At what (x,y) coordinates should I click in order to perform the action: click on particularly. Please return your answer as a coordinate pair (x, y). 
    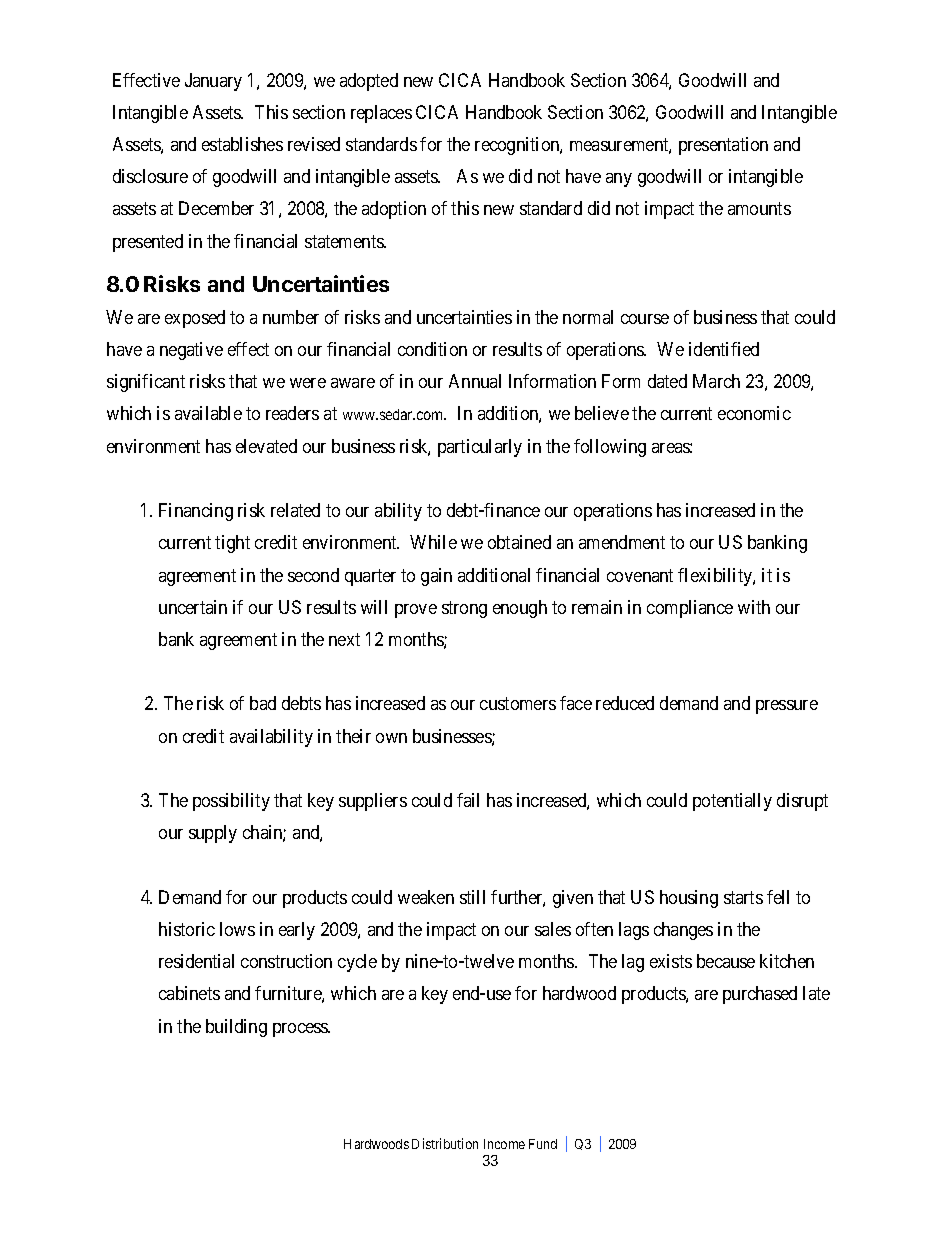
    Looking at the image, I should click on (480, 448).
